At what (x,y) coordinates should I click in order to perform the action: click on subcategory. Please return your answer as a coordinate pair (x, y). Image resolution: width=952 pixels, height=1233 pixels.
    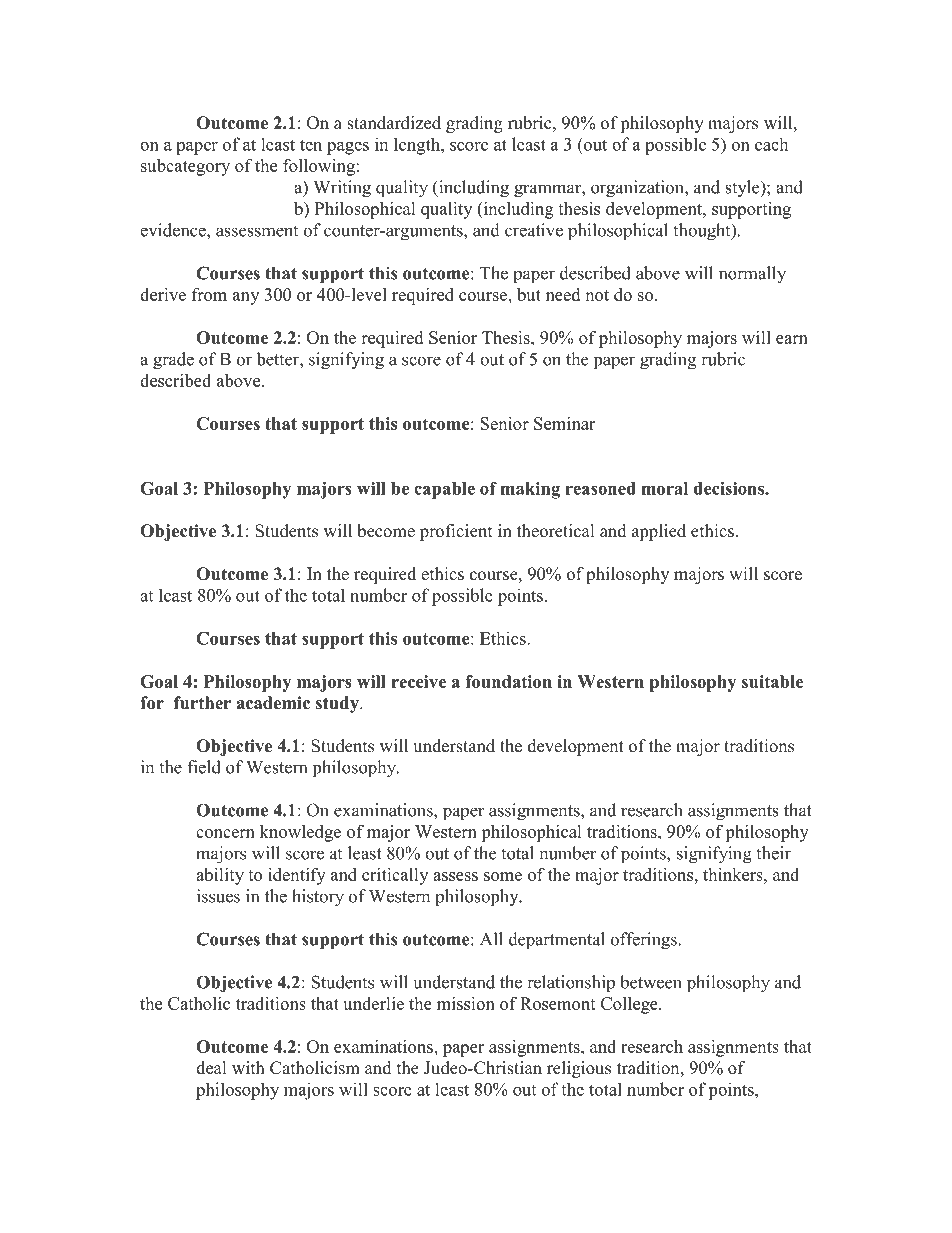
    Looking at the image, I should click on (185, 167).
